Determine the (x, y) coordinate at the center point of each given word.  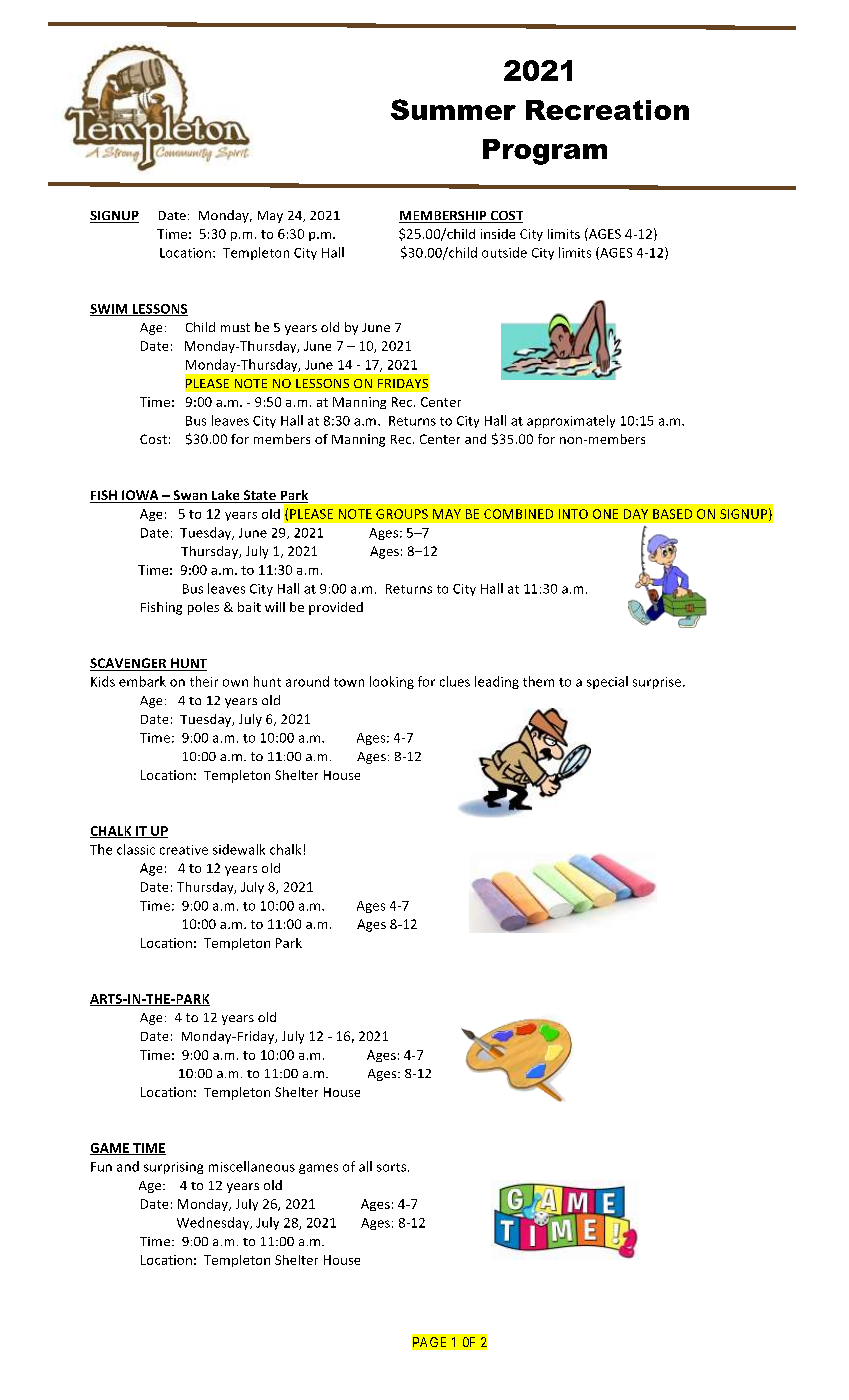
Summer (453, 109)
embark (142, 681)
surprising (173, 1168)
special (607, 682)
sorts (393, 1167)
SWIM (110, 310)
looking (392, 682)
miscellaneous (252, 1166)
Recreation (607, 110)
